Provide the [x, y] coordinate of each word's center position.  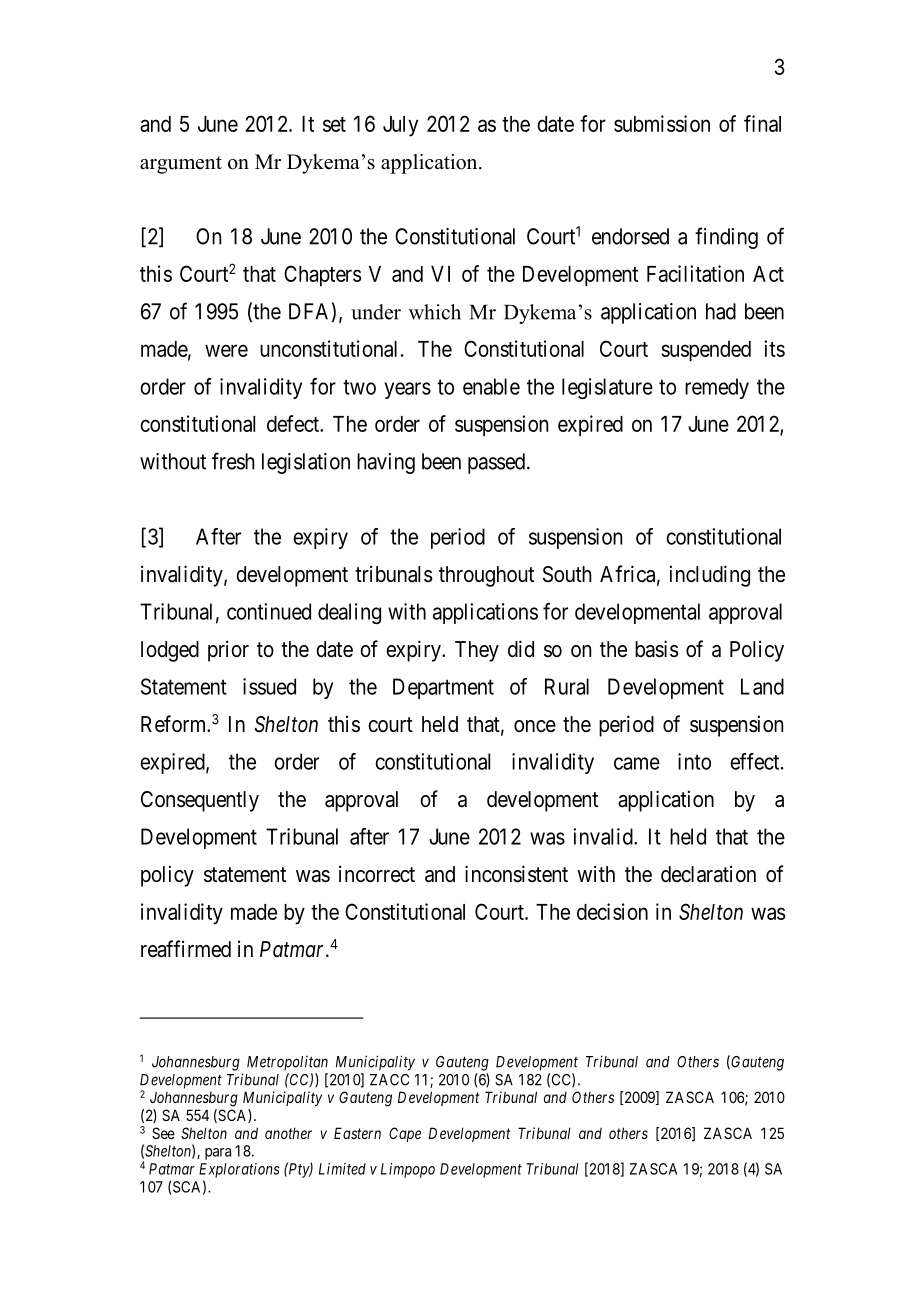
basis [657, 649]
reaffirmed [186, 949]
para [218, 1154]
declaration [708, 874]
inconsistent [516, 874]
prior [228, 651]
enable [491, 386]
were [226, 350]
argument [181, 165]
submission [662, 123]
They [477, 651]
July [400, 126]
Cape [405, 1134]
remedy [717, 388]
